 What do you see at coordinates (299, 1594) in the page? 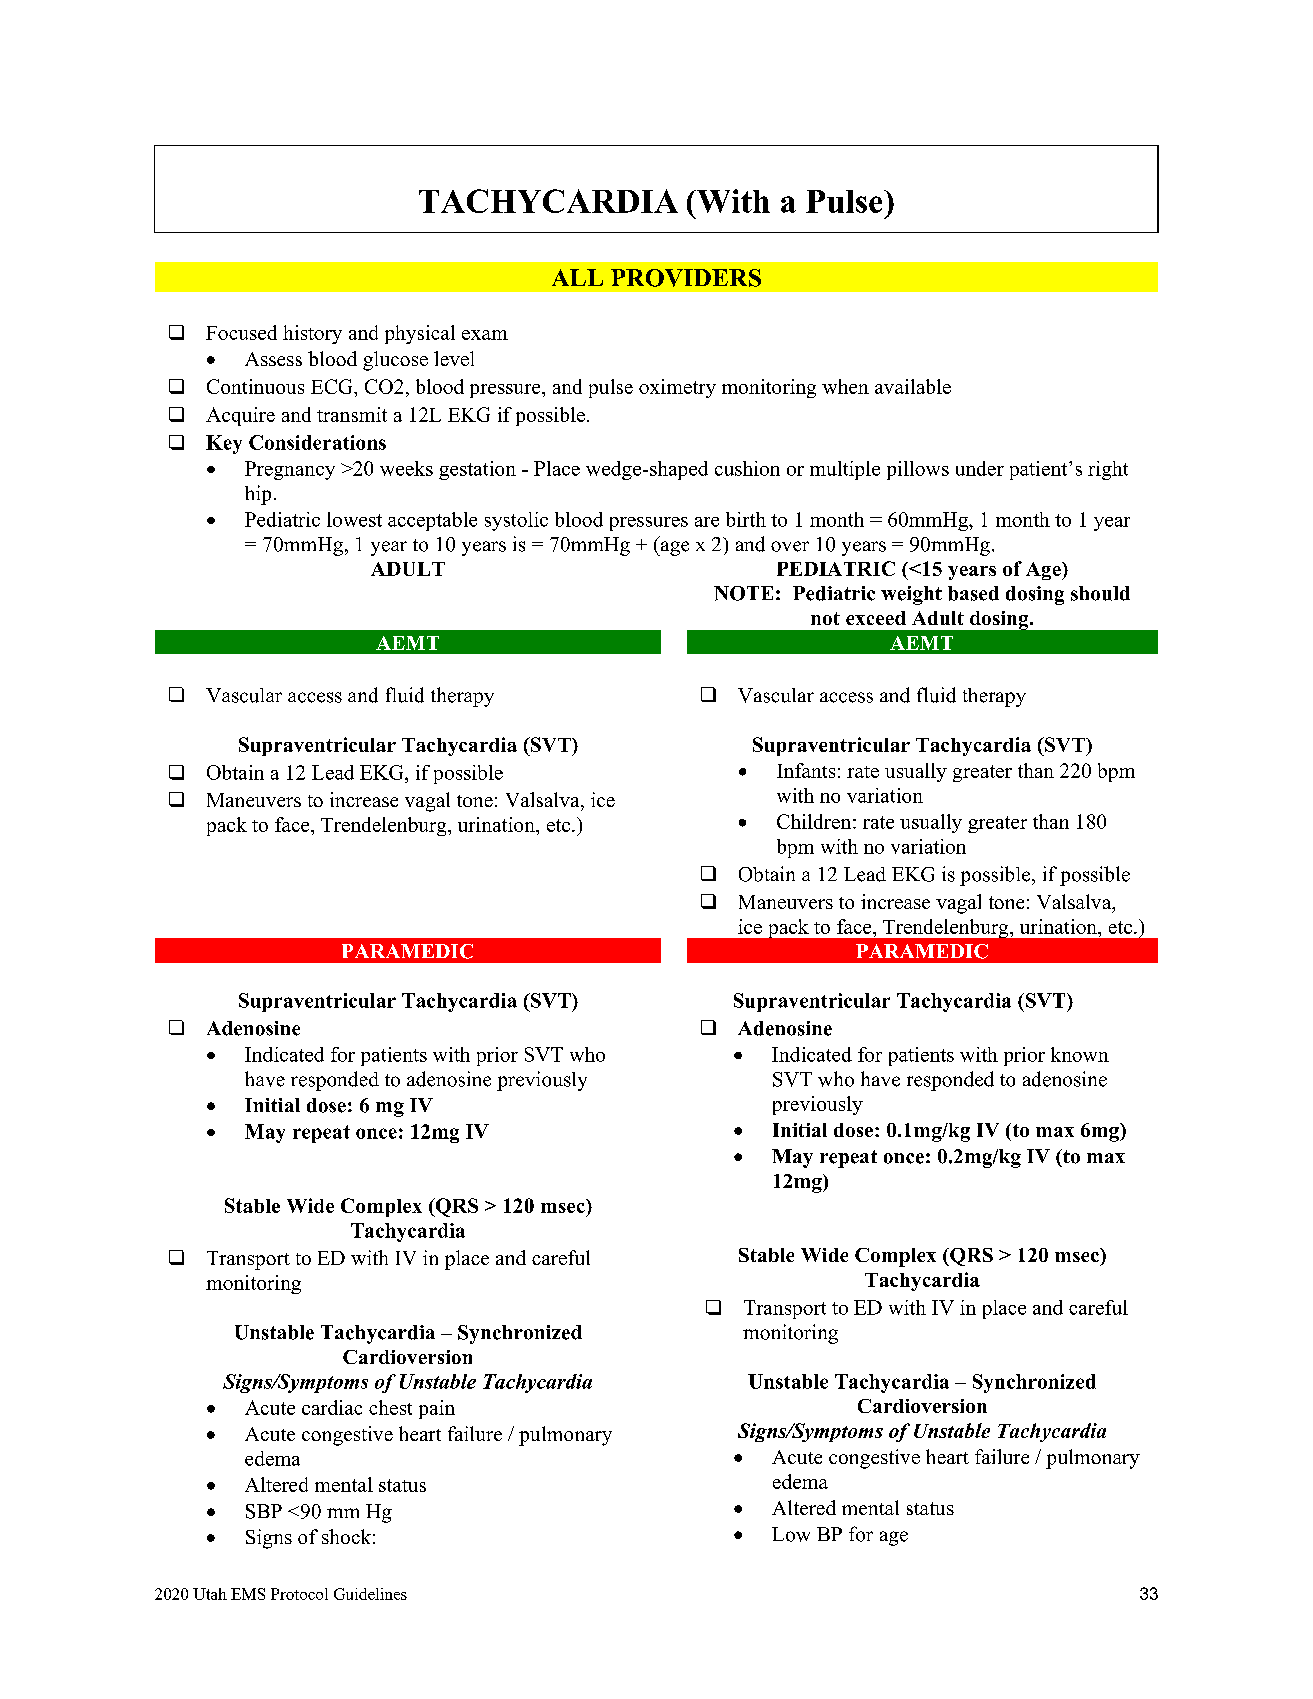
I see `Protocol` at bounding box center [299, 1594].
